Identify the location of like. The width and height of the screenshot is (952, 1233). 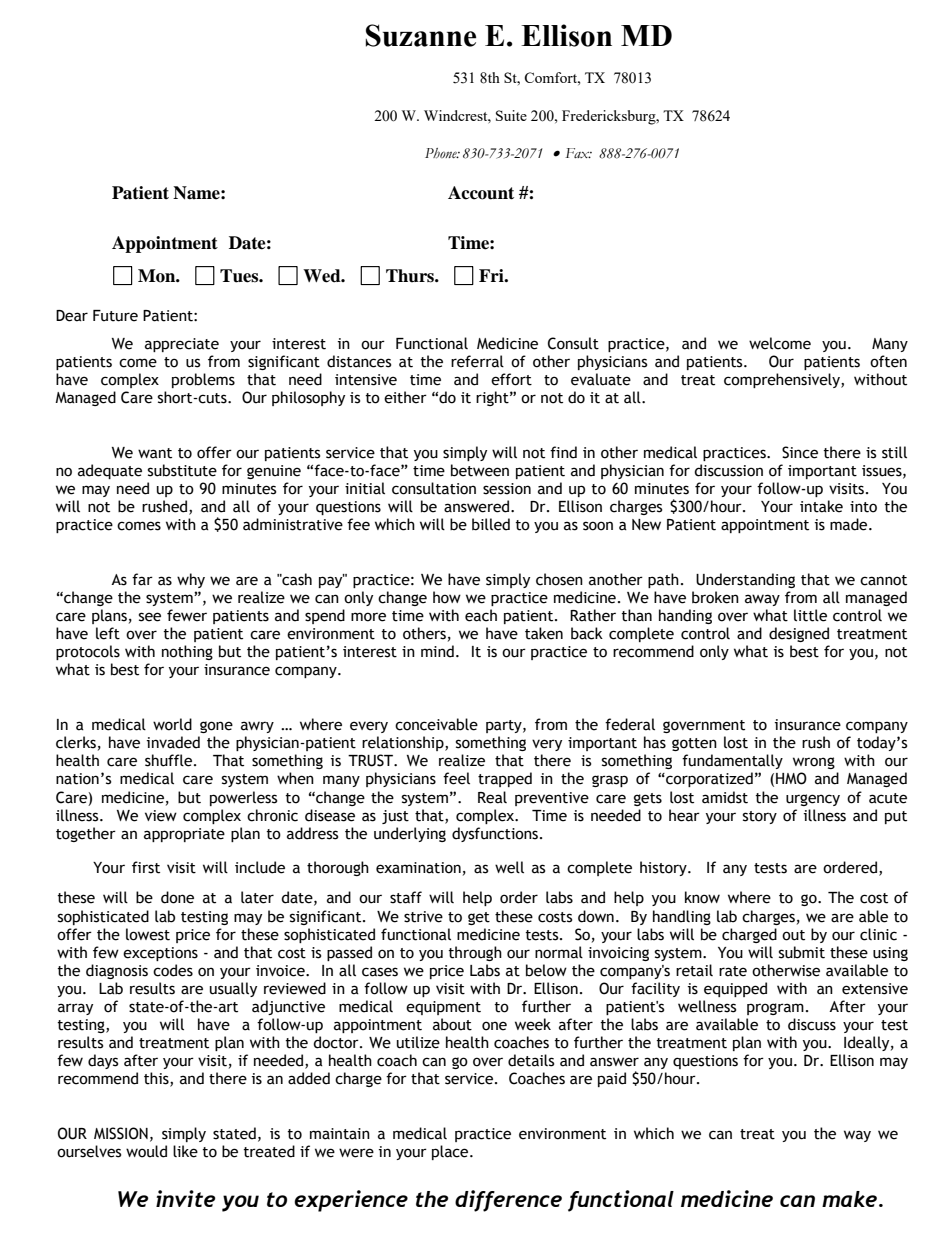
(185, 1151).
